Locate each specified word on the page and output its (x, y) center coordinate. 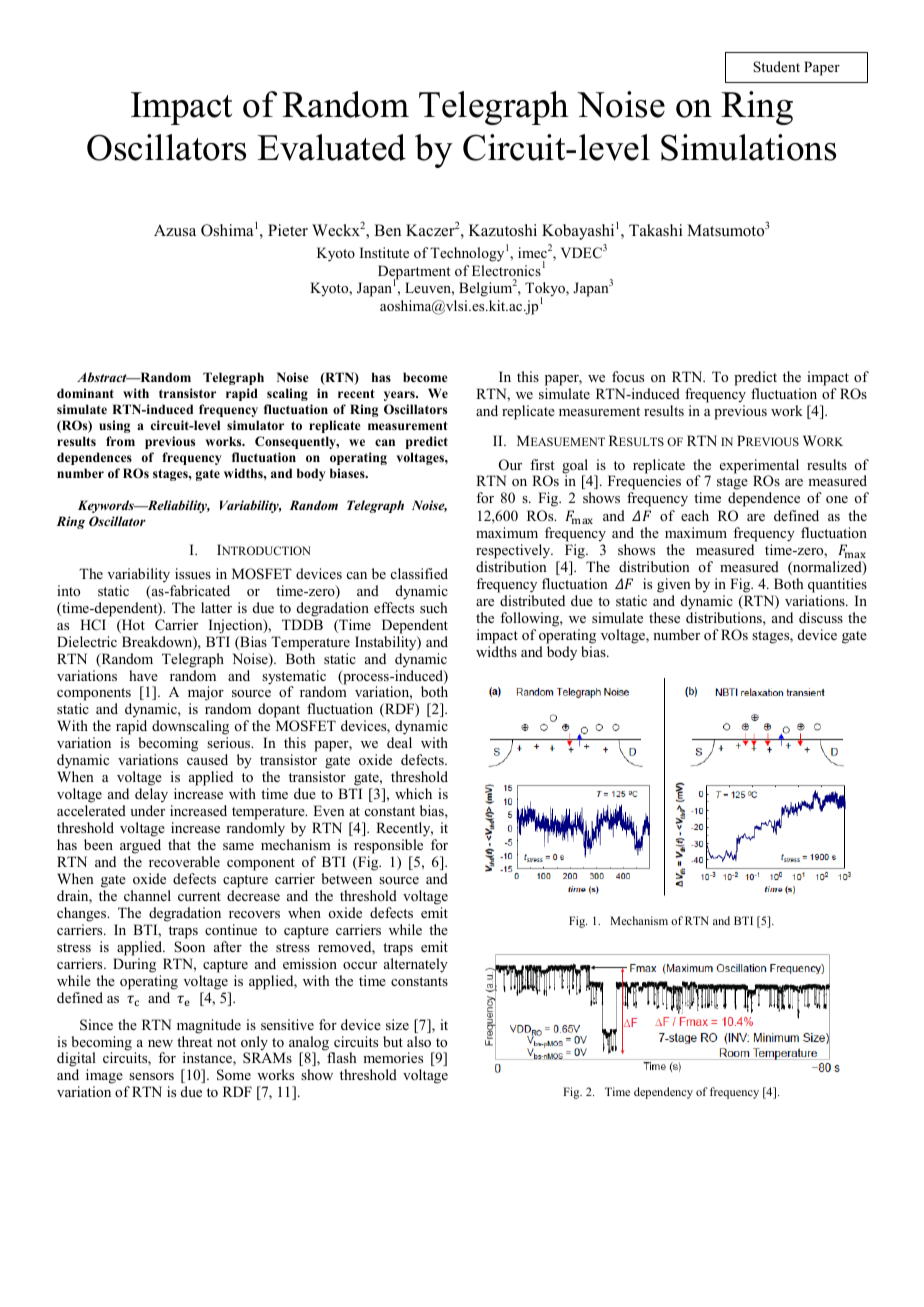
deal (399, 742)
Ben (387, 230)
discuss (821, 617)
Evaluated (332, 147)
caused (207, 759)
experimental (759, 467)
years (400, 396)
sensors (151, 1076)
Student (776, 66)
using (114, 426)
